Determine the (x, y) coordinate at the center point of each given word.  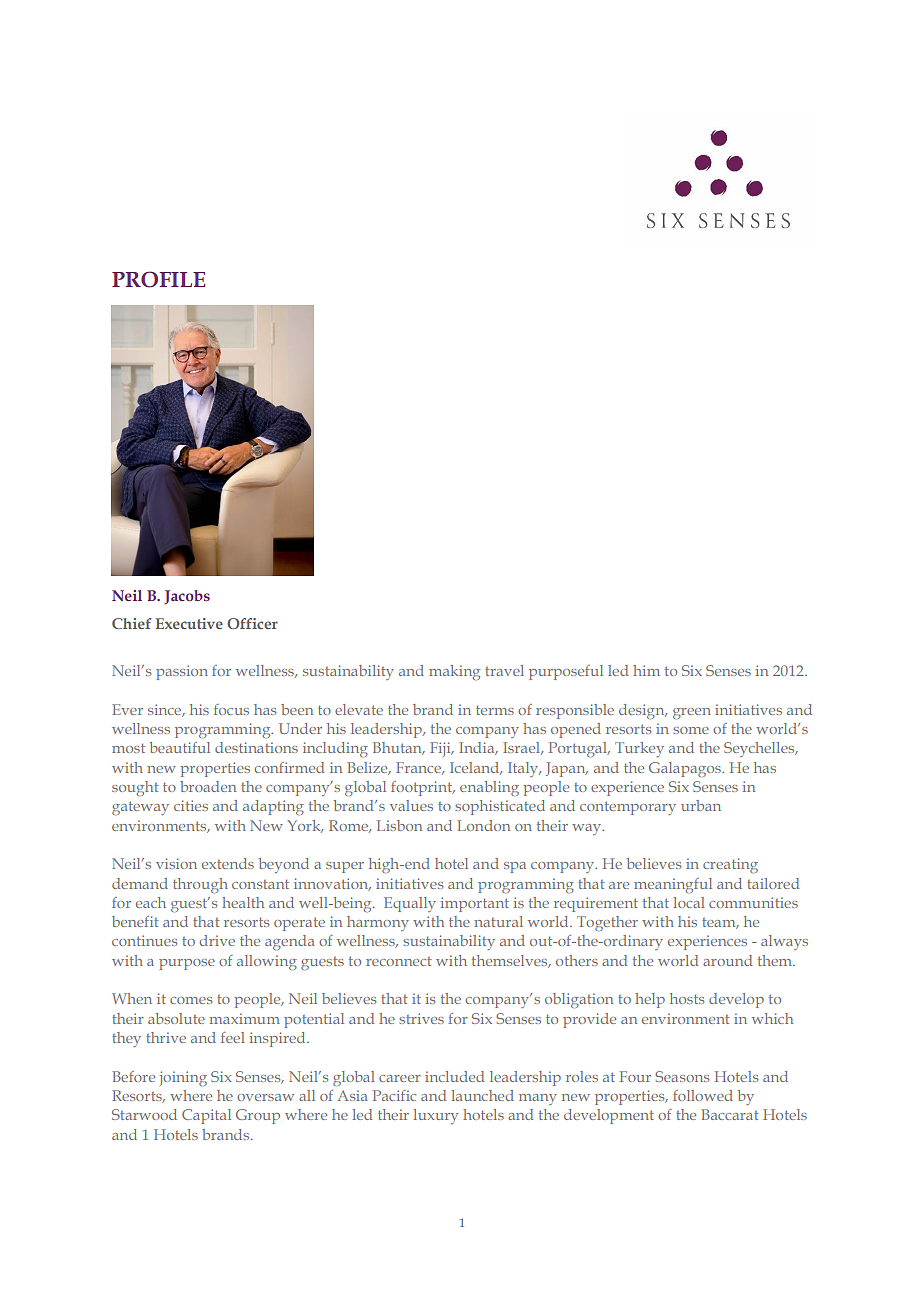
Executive (189, 623)
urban (701, 805)
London (483, 825)
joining (183, 1078)
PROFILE (158, 279)
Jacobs (187, 597)
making (454, 672)
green (692, 713)
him (646, 670)
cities (191, 805)
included (454, 1076)
